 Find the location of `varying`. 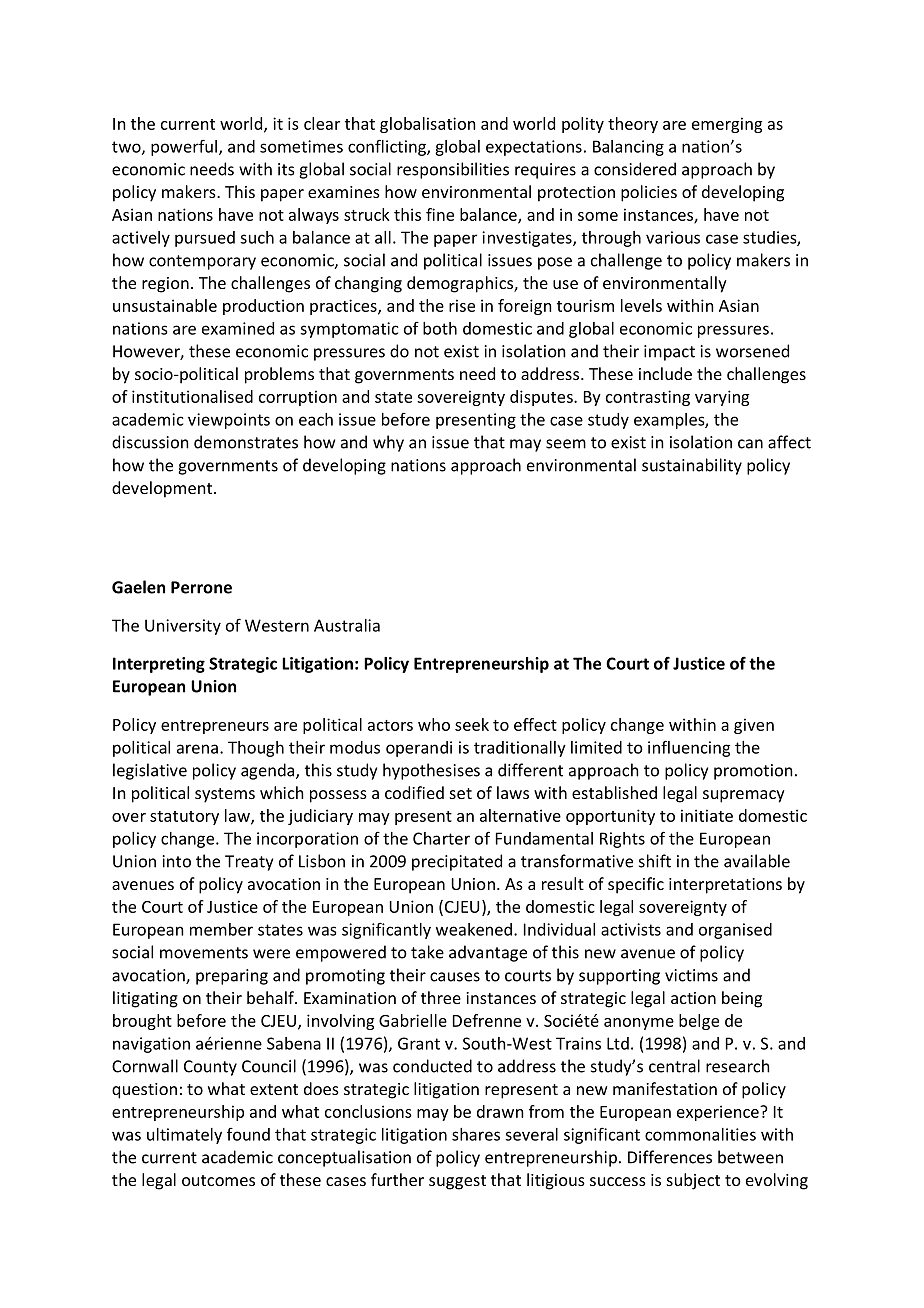

varying is located at coordinates (722, 398).
